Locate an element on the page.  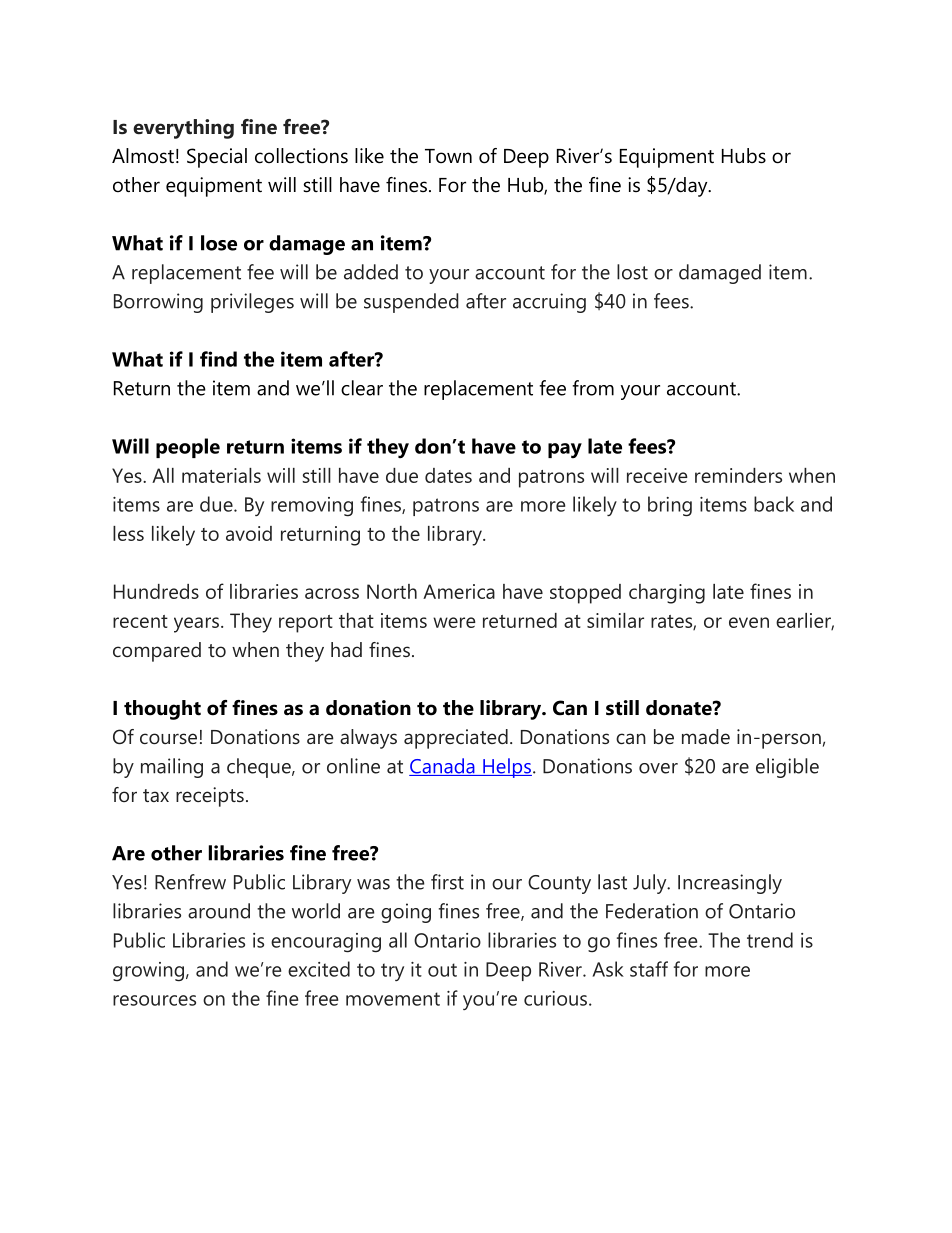
avoid is located at coordinates (249, 533).
